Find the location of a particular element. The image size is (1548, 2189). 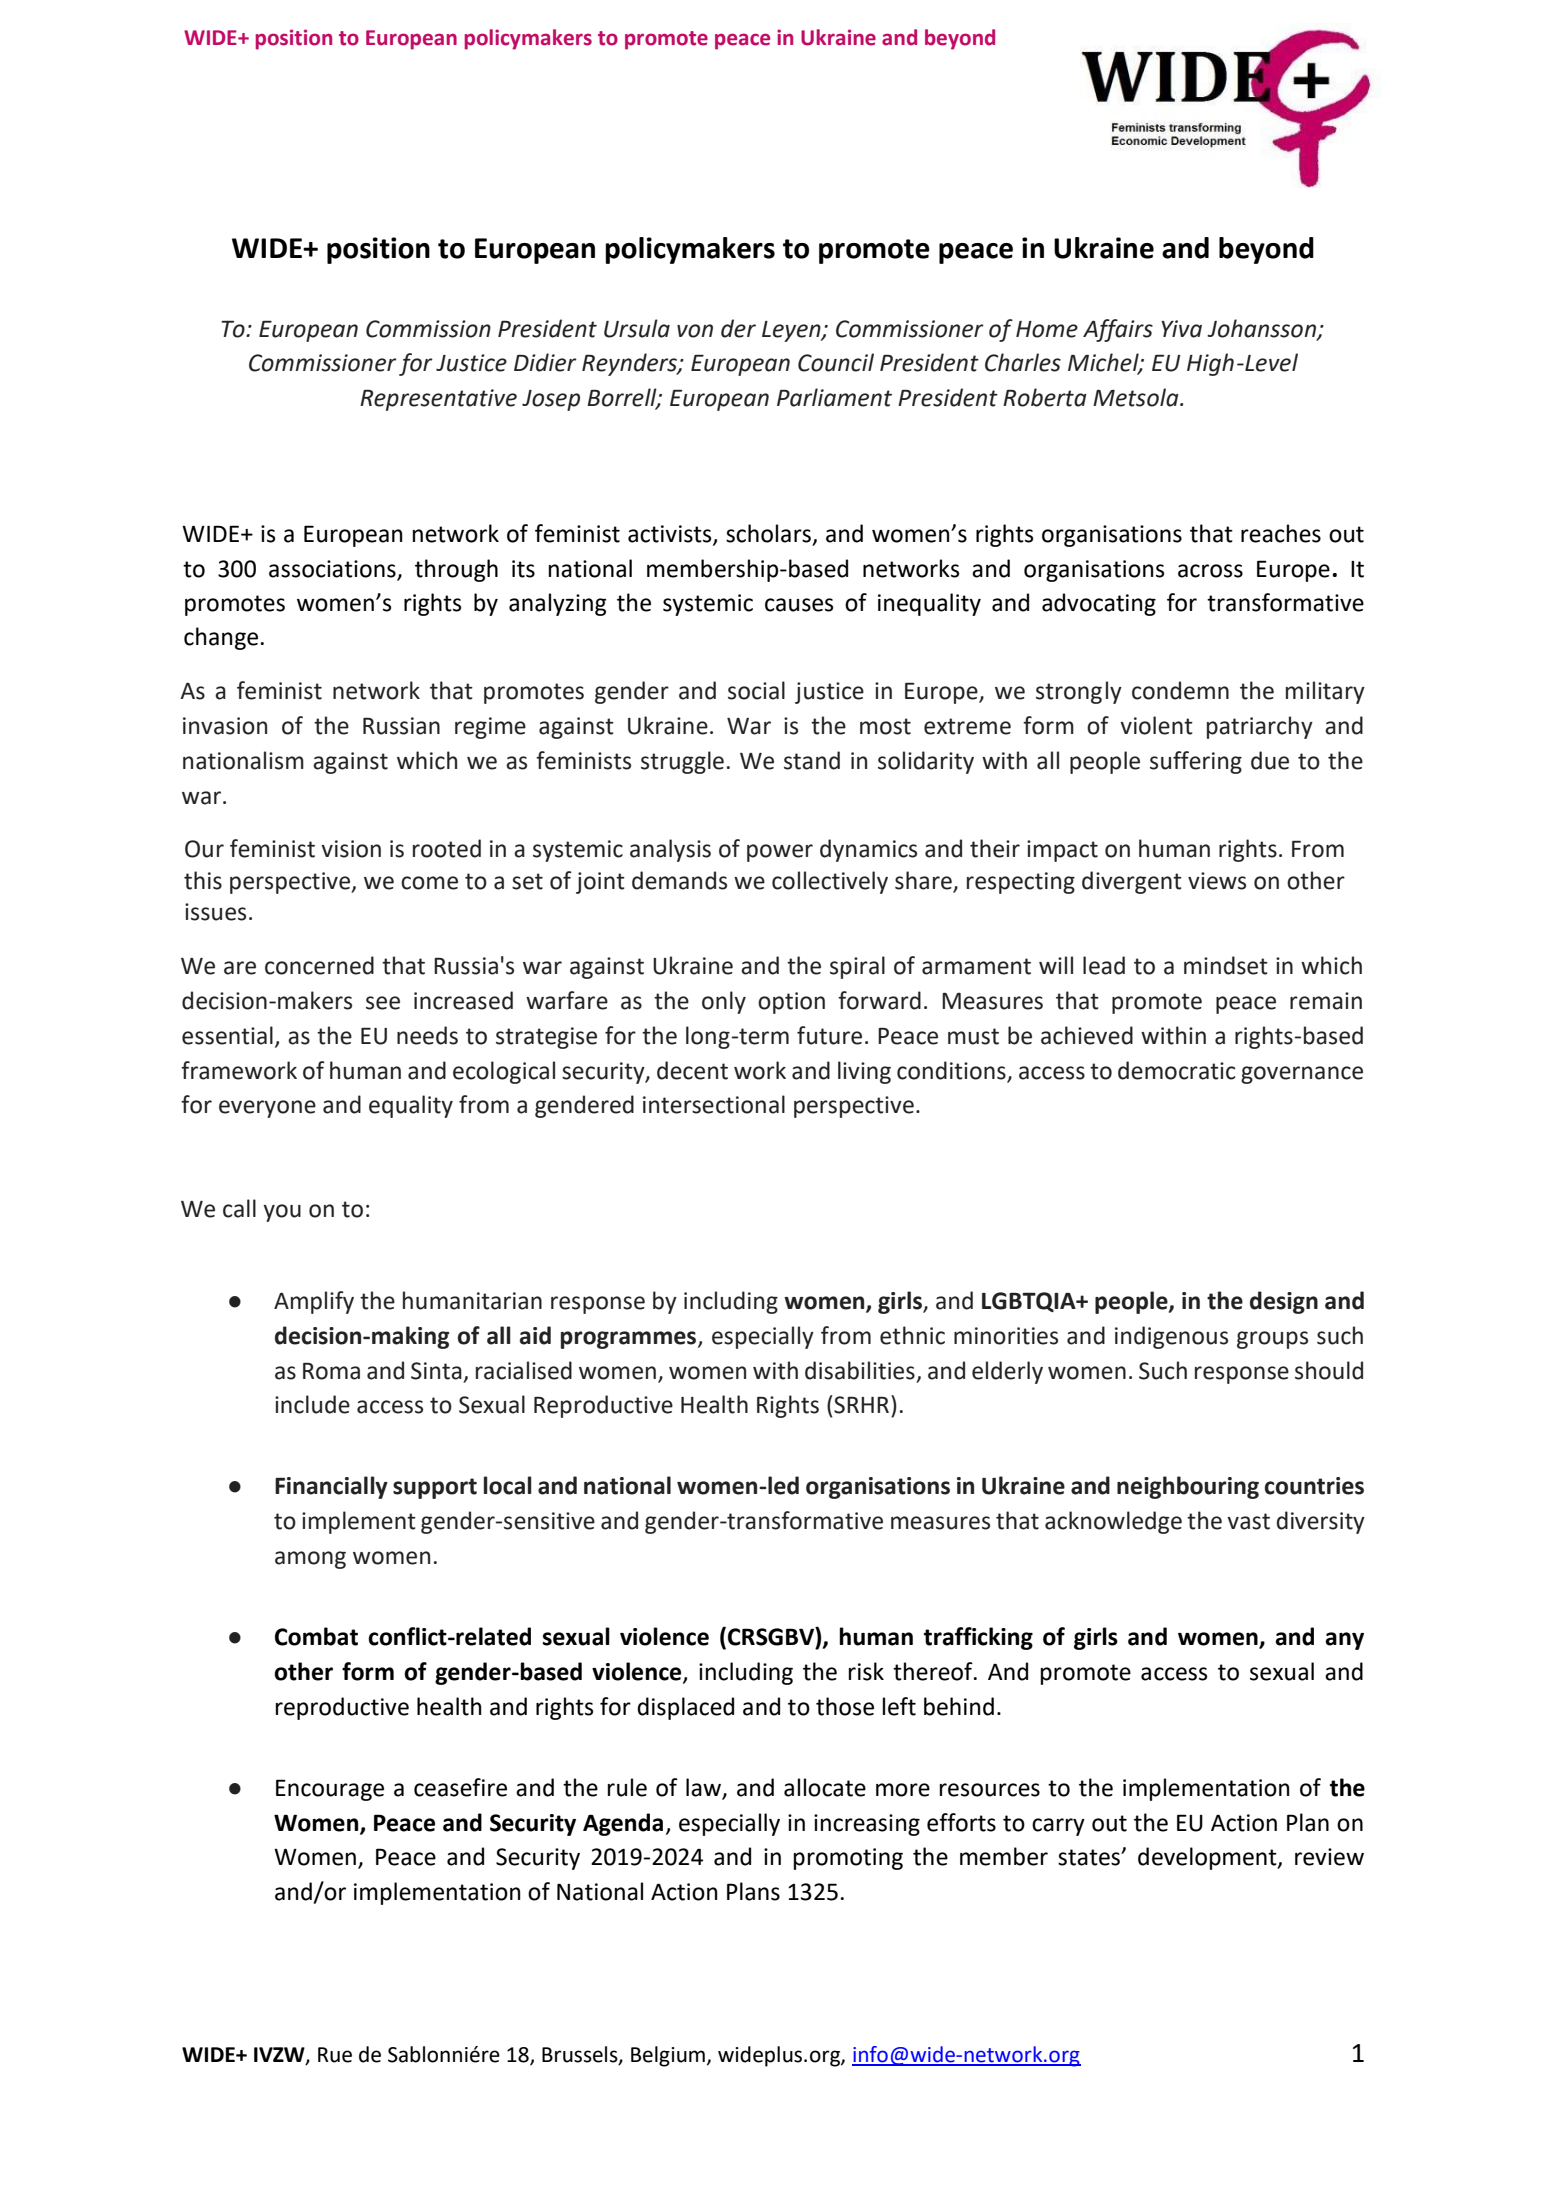

Belgium is located at coordinates (668, 2056).
